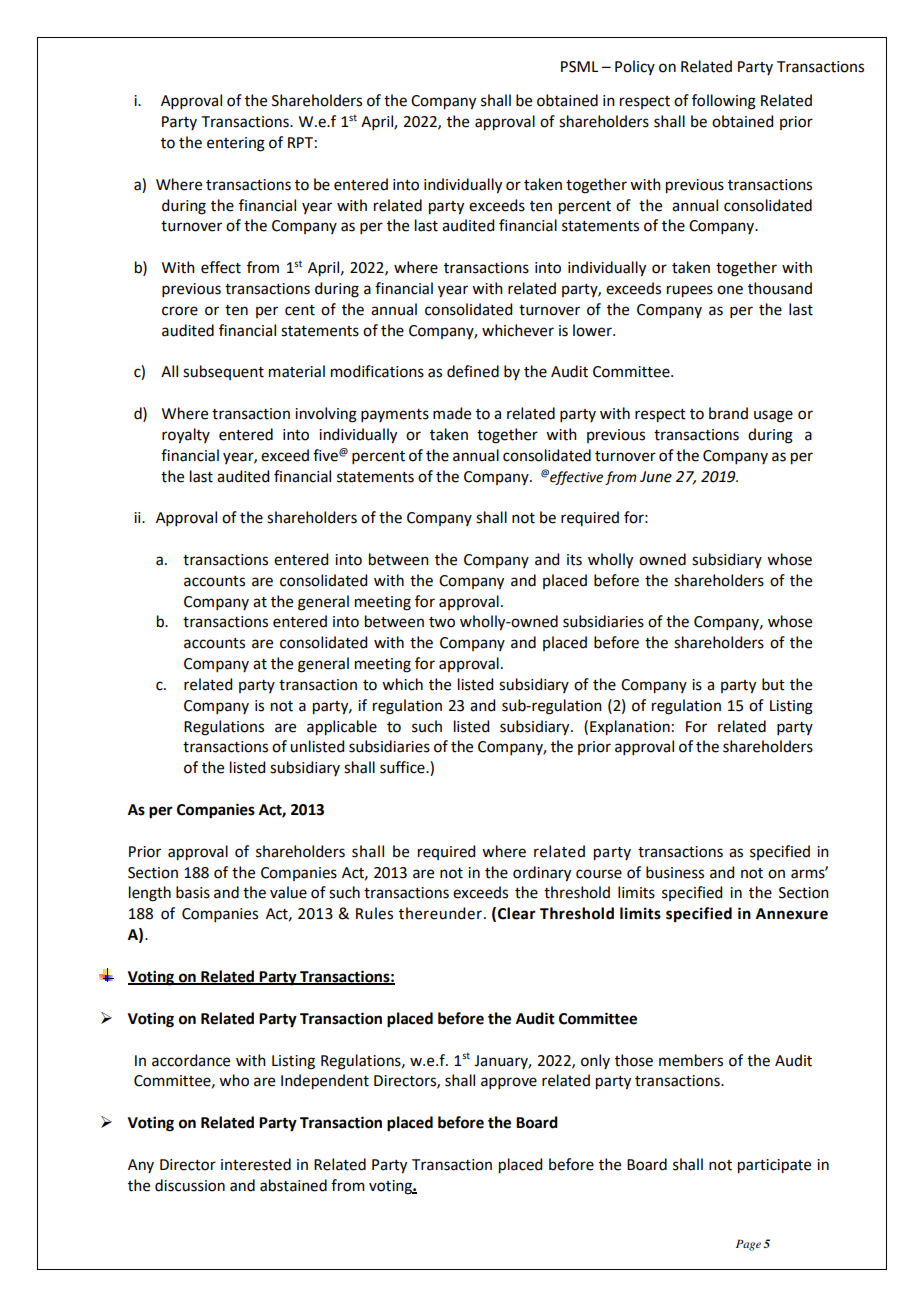 The width and height of the screenshot is (924, 1307). What do you see at coordinates (236, 144) in the screenshot?
I see `entering` at bounding box center [236, 144].
